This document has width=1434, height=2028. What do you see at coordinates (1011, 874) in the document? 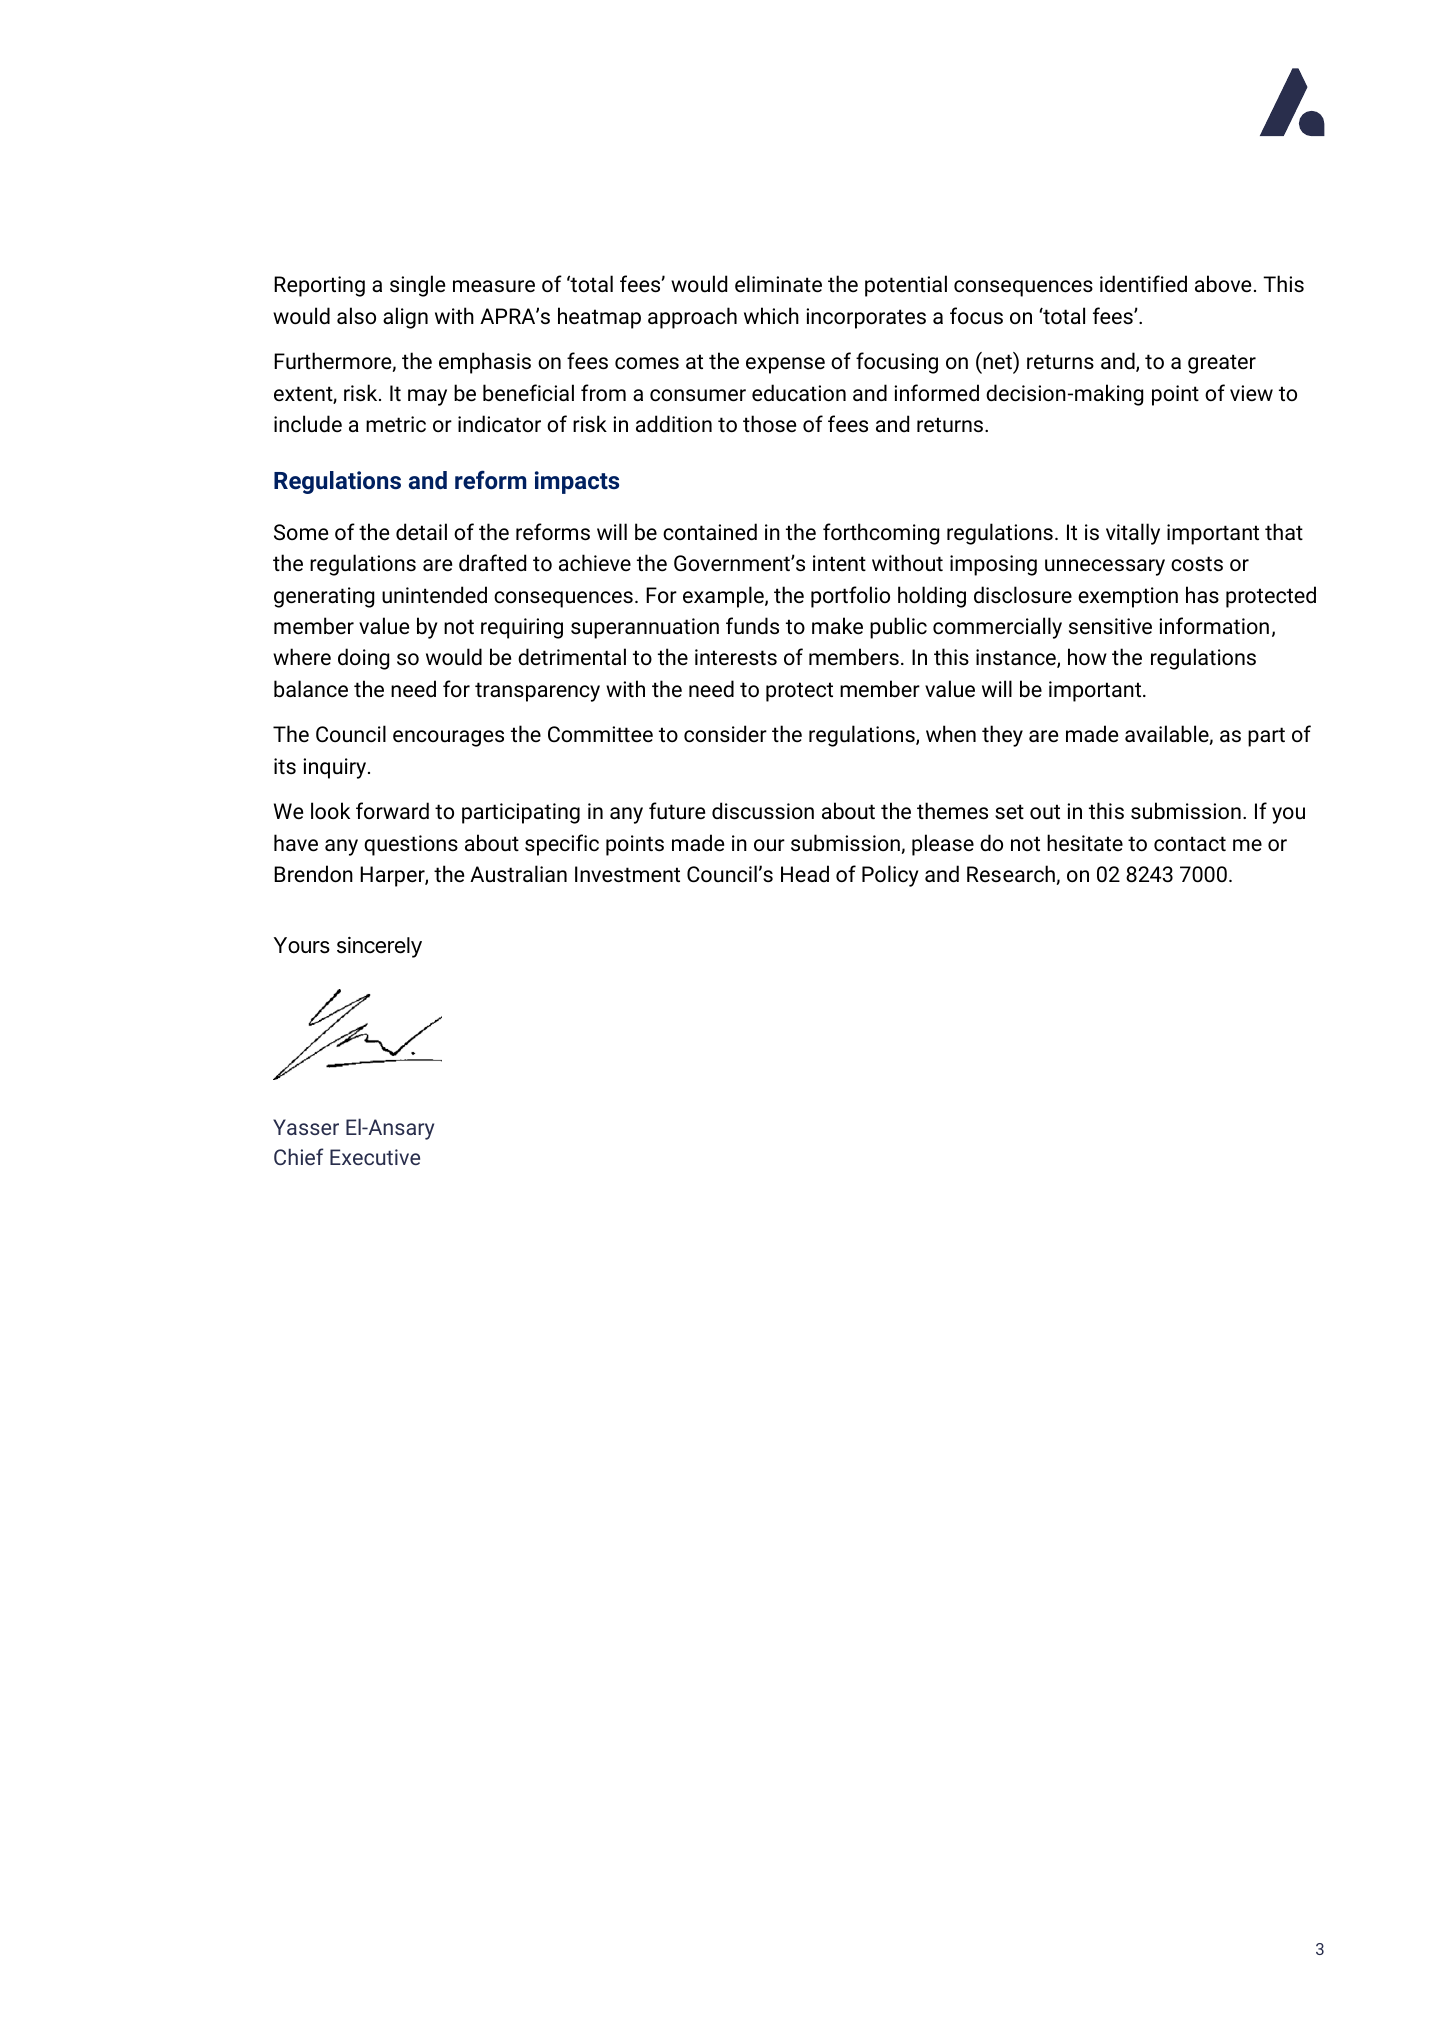
I see `Research` at bounding box center [1011, 874].
